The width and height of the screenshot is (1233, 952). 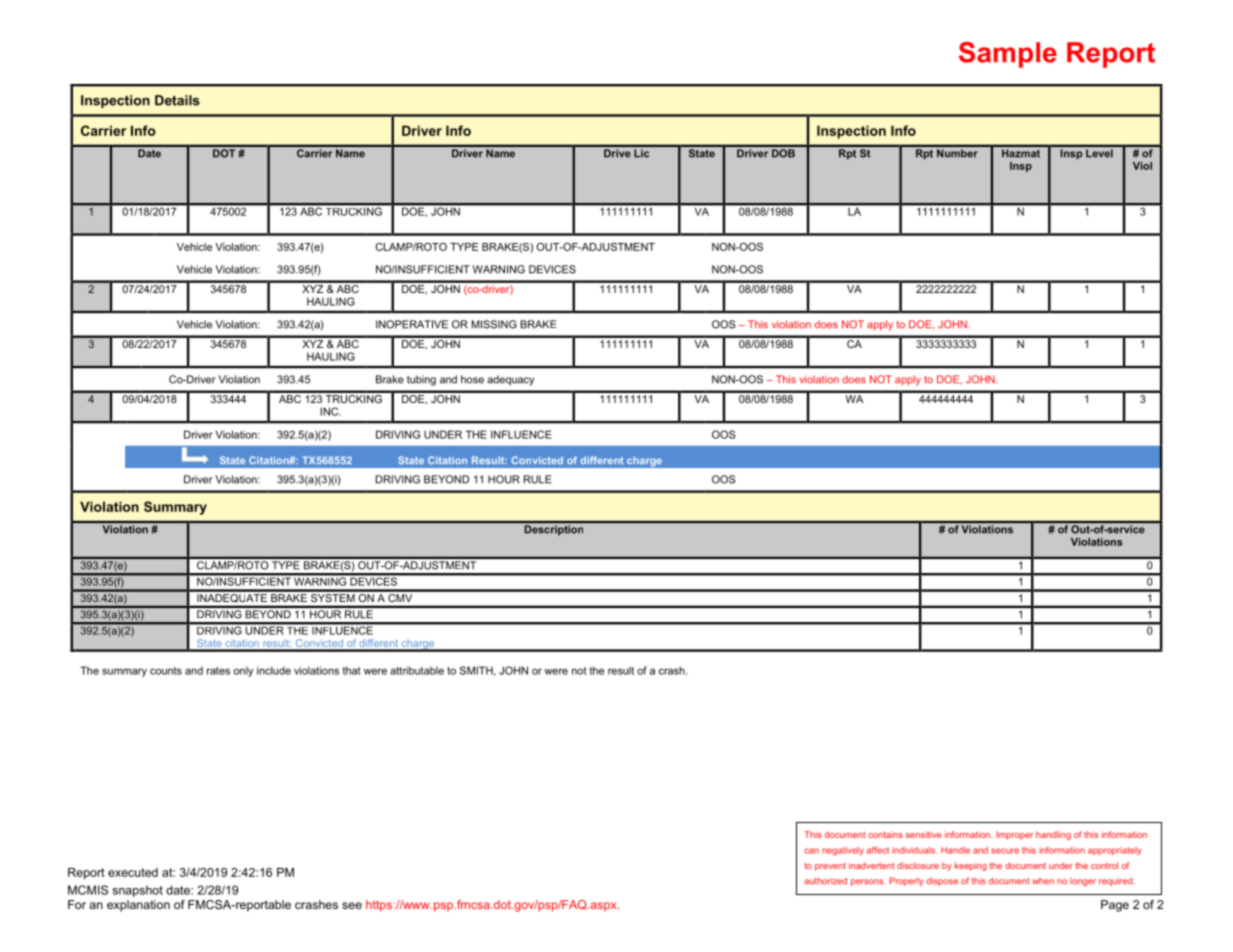 What do you see at coordinates (510, 380) in the screenshot?
I see `adequacy` at bounding box center [510, 380].
